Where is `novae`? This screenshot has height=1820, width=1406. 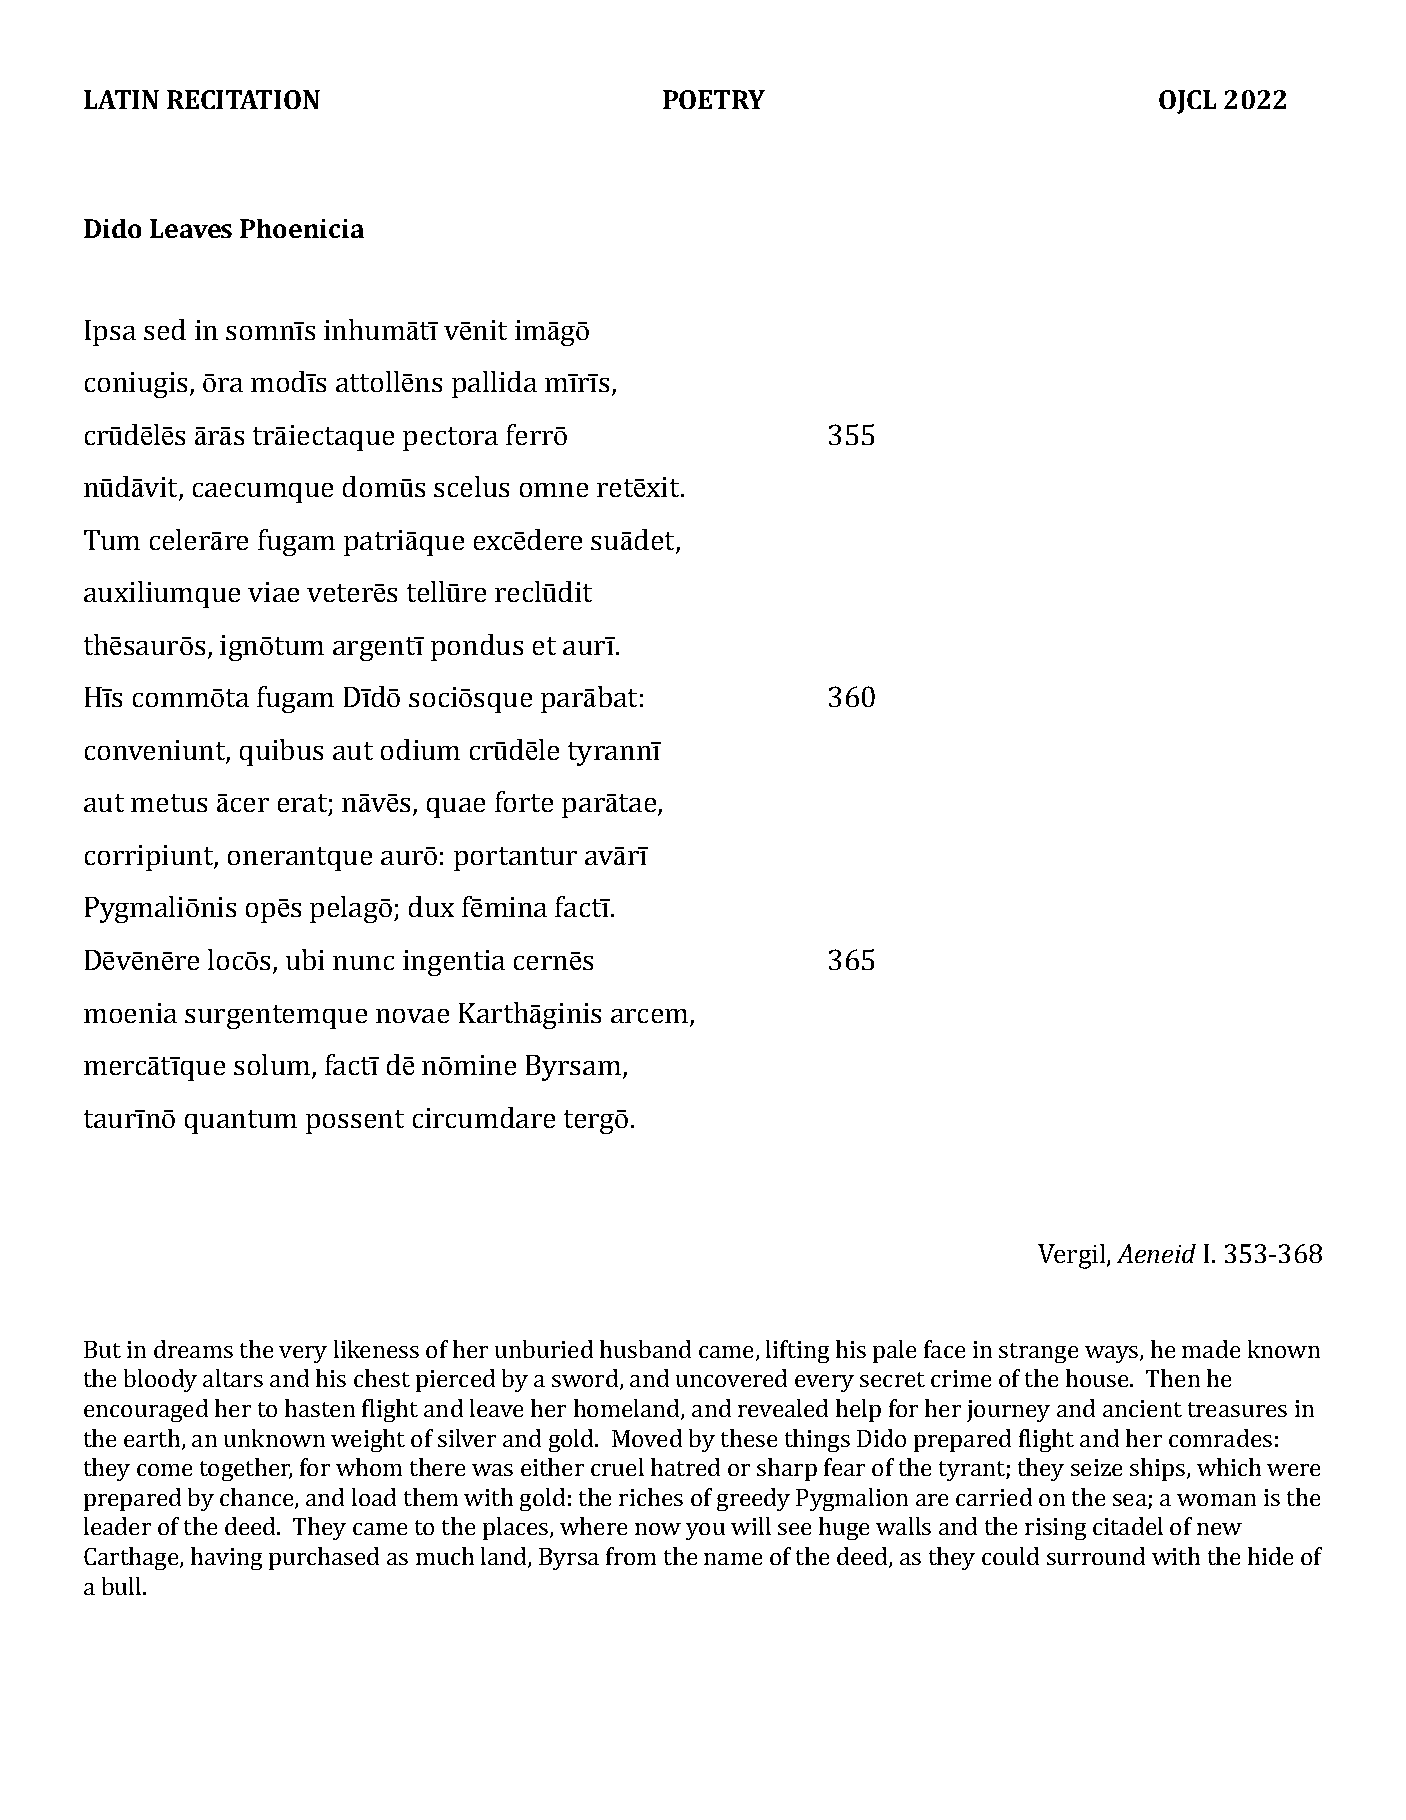 novae is located at coordinates (412, 1016).
